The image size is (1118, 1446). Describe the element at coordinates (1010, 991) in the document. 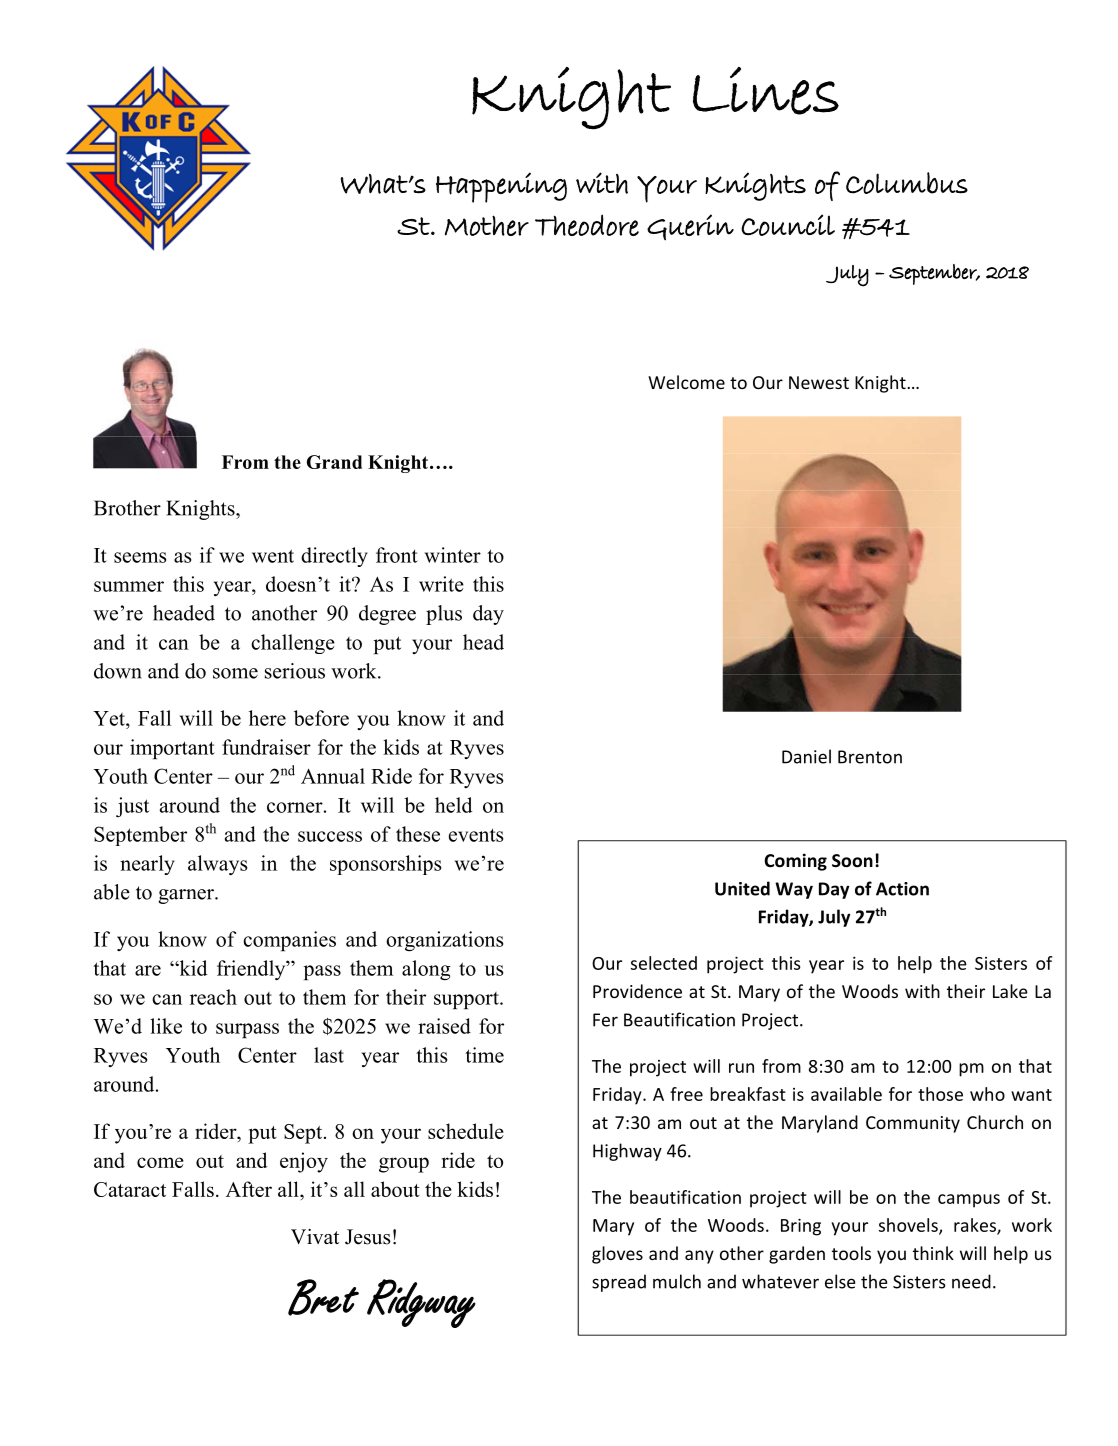

I see `Lake` at that location.
